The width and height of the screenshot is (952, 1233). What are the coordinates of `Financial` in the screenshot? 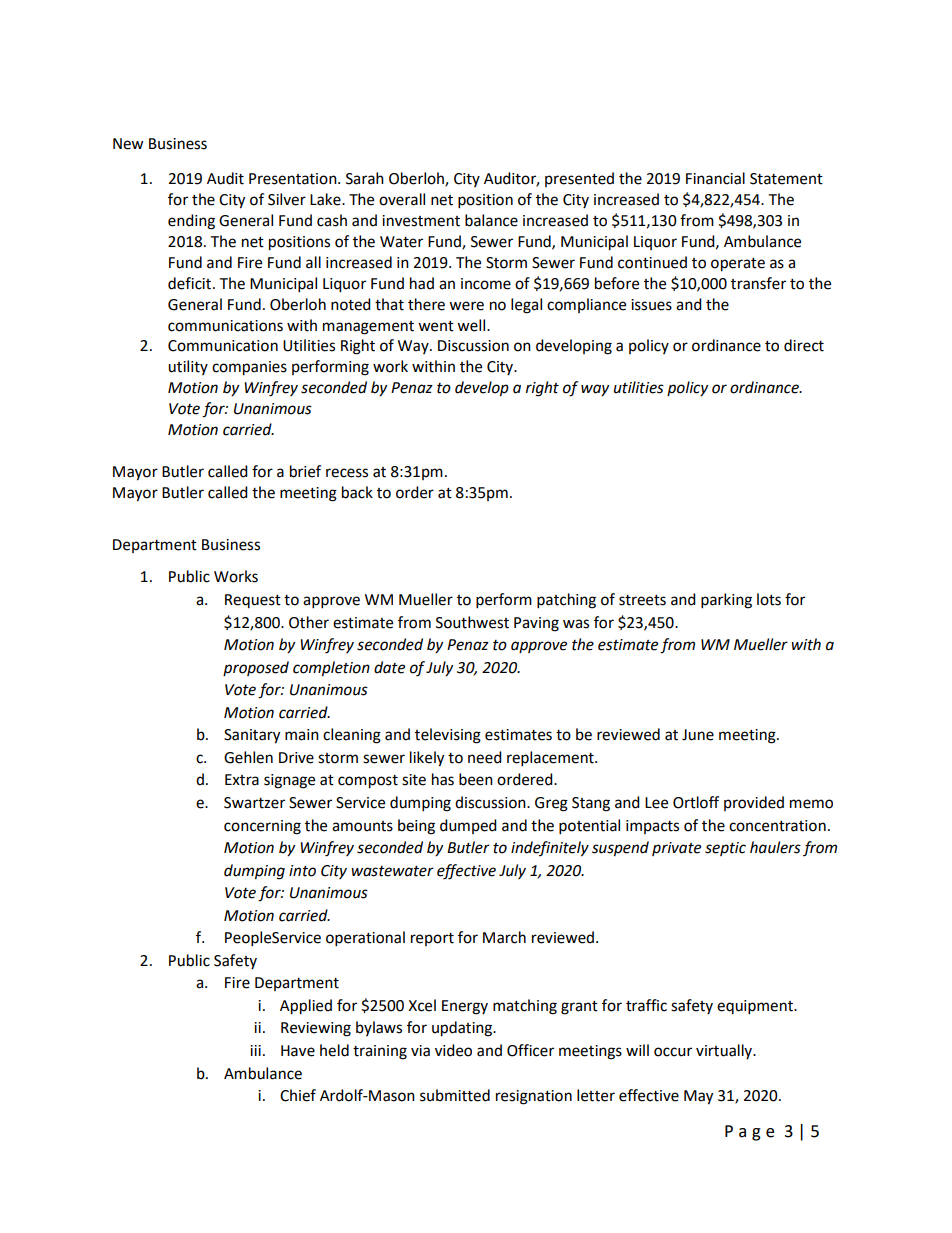 It's located at (715, 178).
